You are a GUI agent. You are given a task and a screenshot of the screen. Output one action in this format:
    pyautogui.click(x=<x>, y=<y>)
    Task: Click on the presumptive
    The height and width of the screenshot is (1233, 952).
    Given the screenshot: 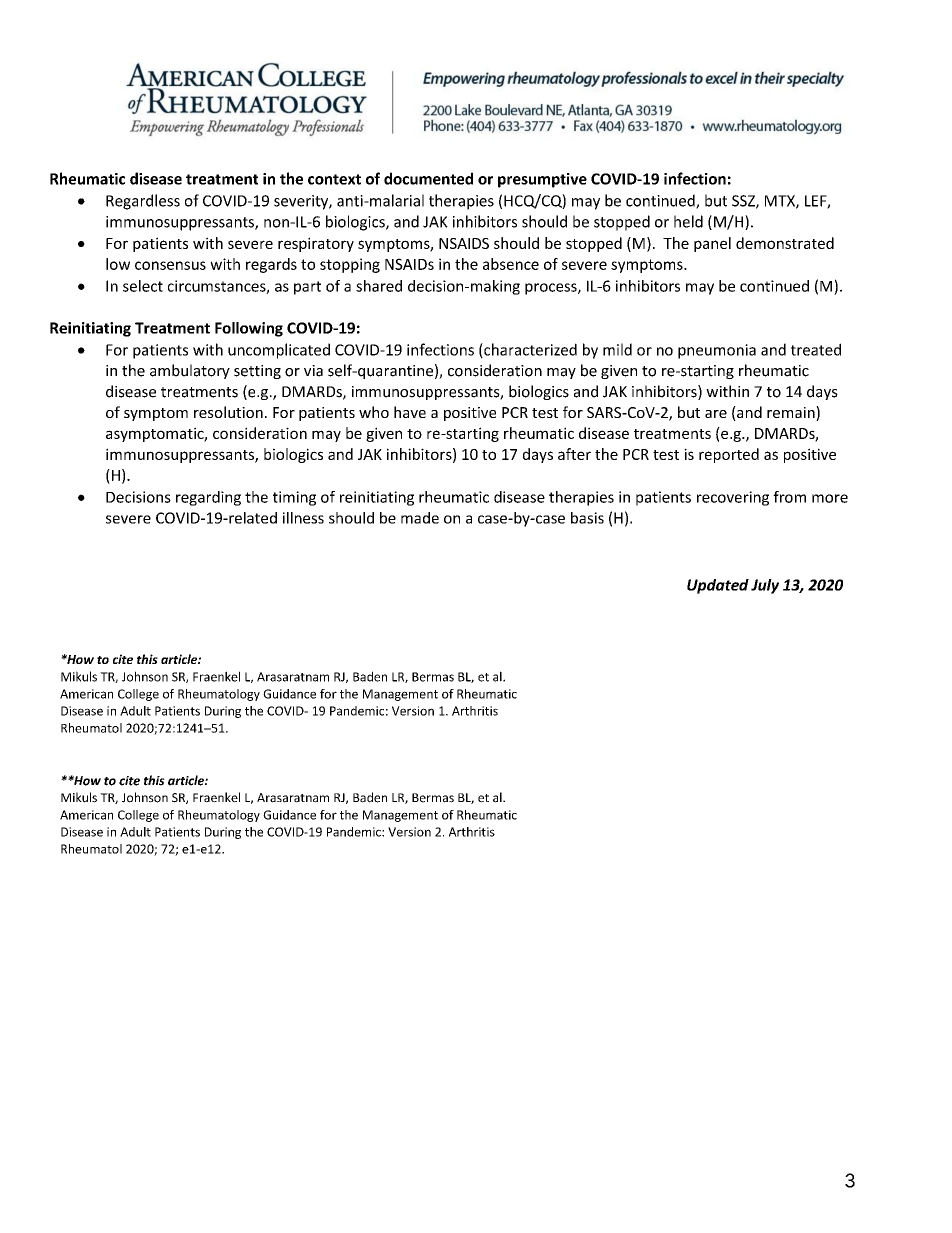 What is the action you would take?
    pyautogui.click(x=542, y=180)
